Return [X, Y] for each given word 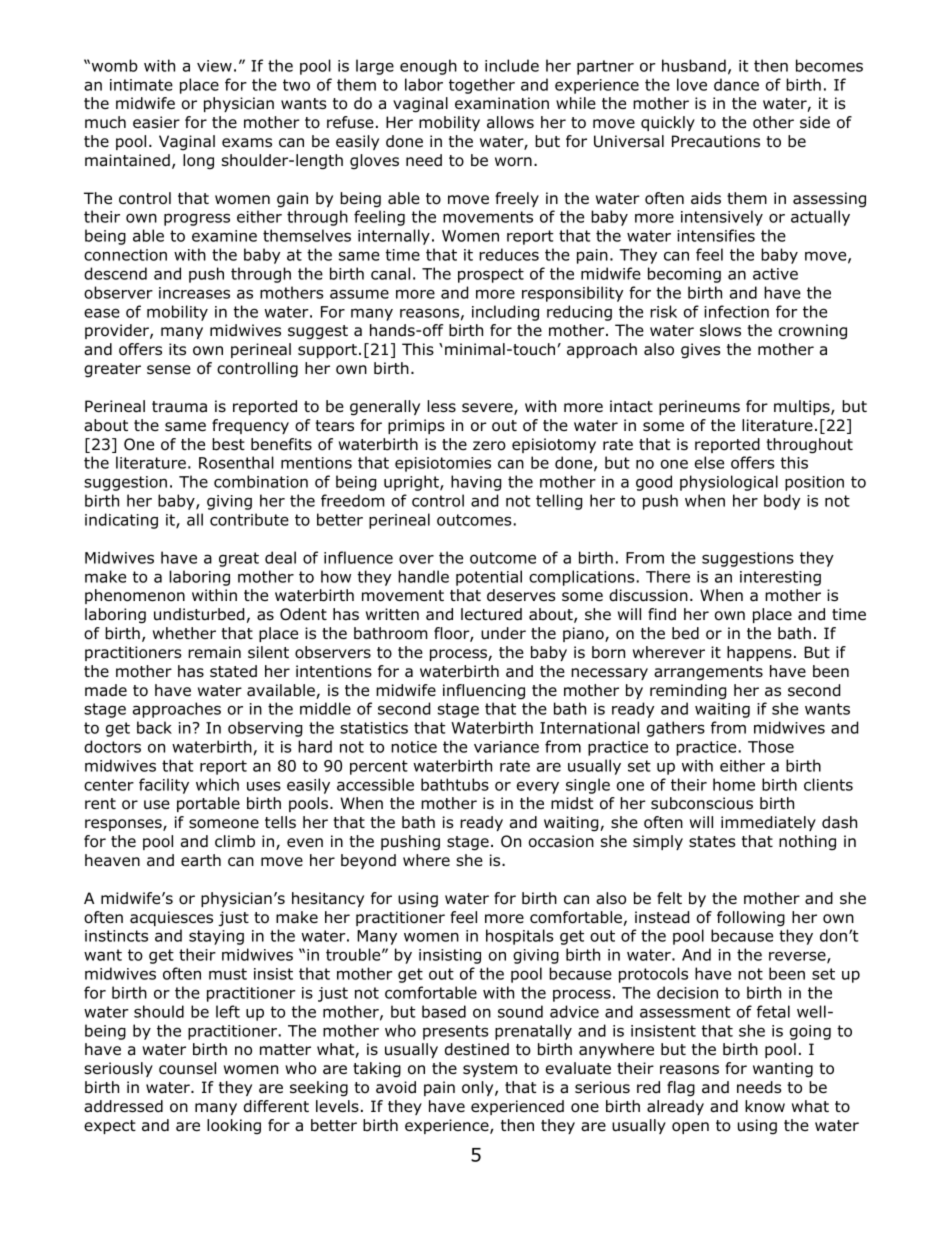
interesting [780, 578]
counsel [187, 1068]
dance [736, 84]
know [765, 1106]
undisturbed [199, 614]
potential [489, 578]
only [479, 1088]
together [482, 86]
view [214, 66]
